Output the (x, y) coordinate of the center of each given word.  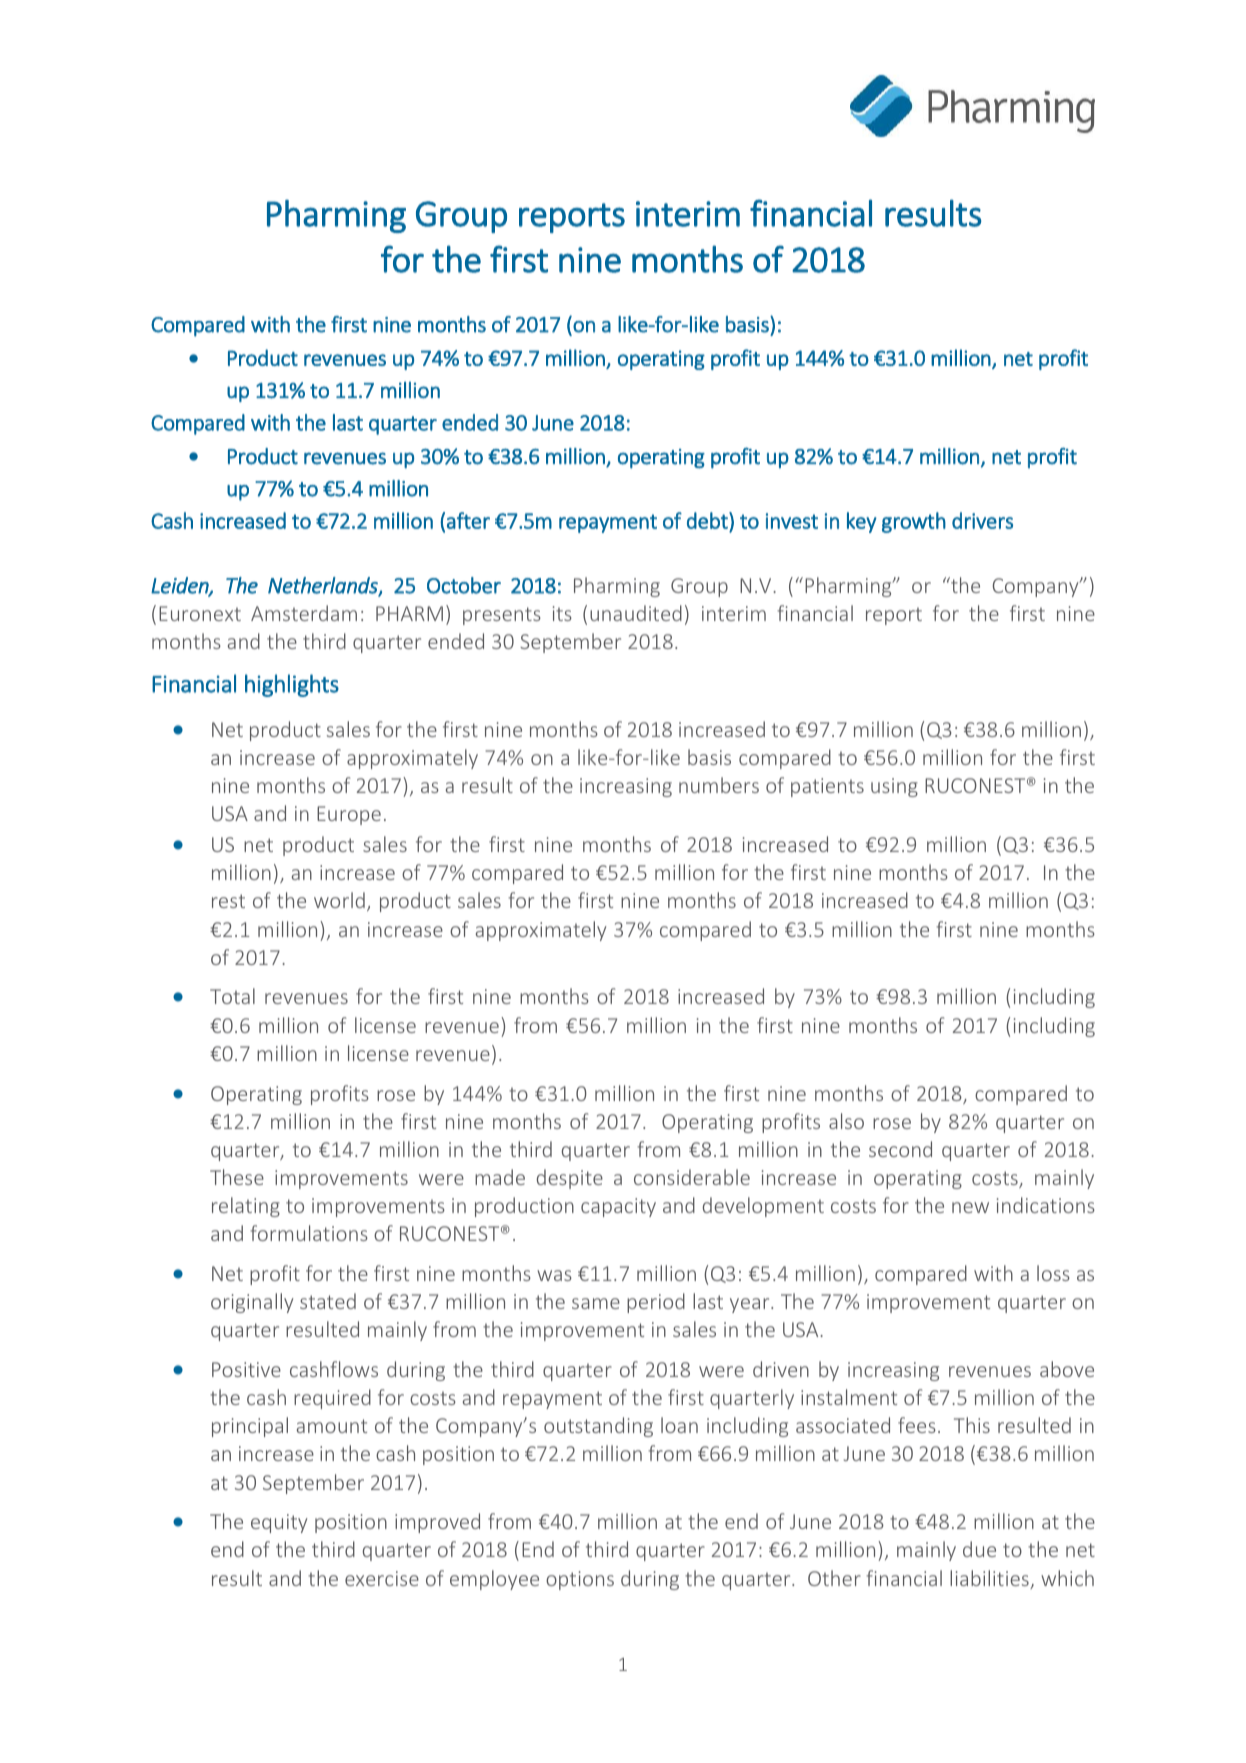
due (979, 1549)
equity (279, 1523)
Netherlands (324, 586)
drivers (982, 520)
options (580, 1580)
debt (708, 520)
